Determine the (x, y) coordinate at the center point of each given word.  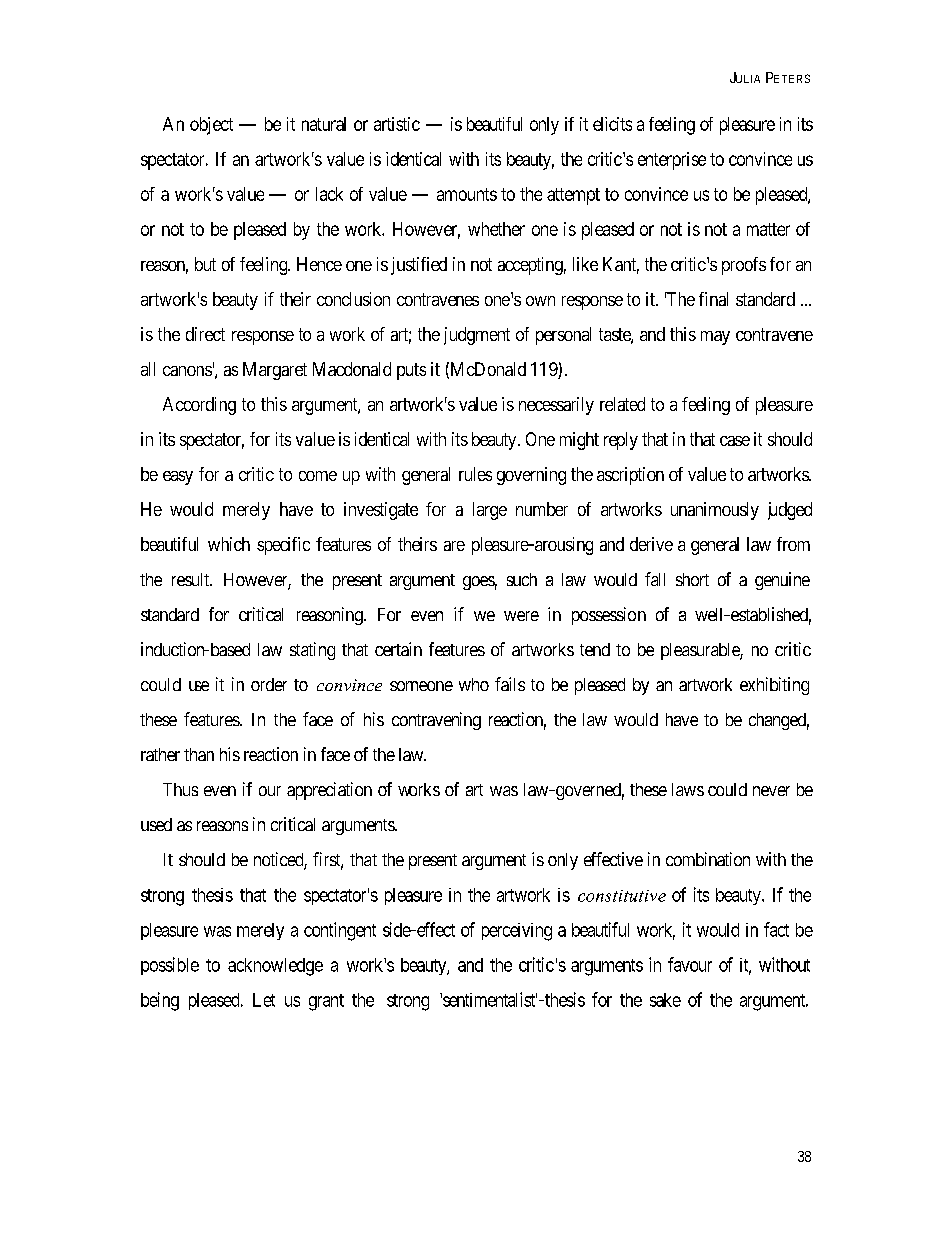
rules (475, 474)
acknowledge (275, 967)
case (735, 441)
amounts (467, 194)
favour (690, 964)
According (199, 406)
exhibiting (774, 686)
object (211, 126)
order (269, 684)
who (474, 684)
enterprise (672, 161)
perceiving (517, 932)
